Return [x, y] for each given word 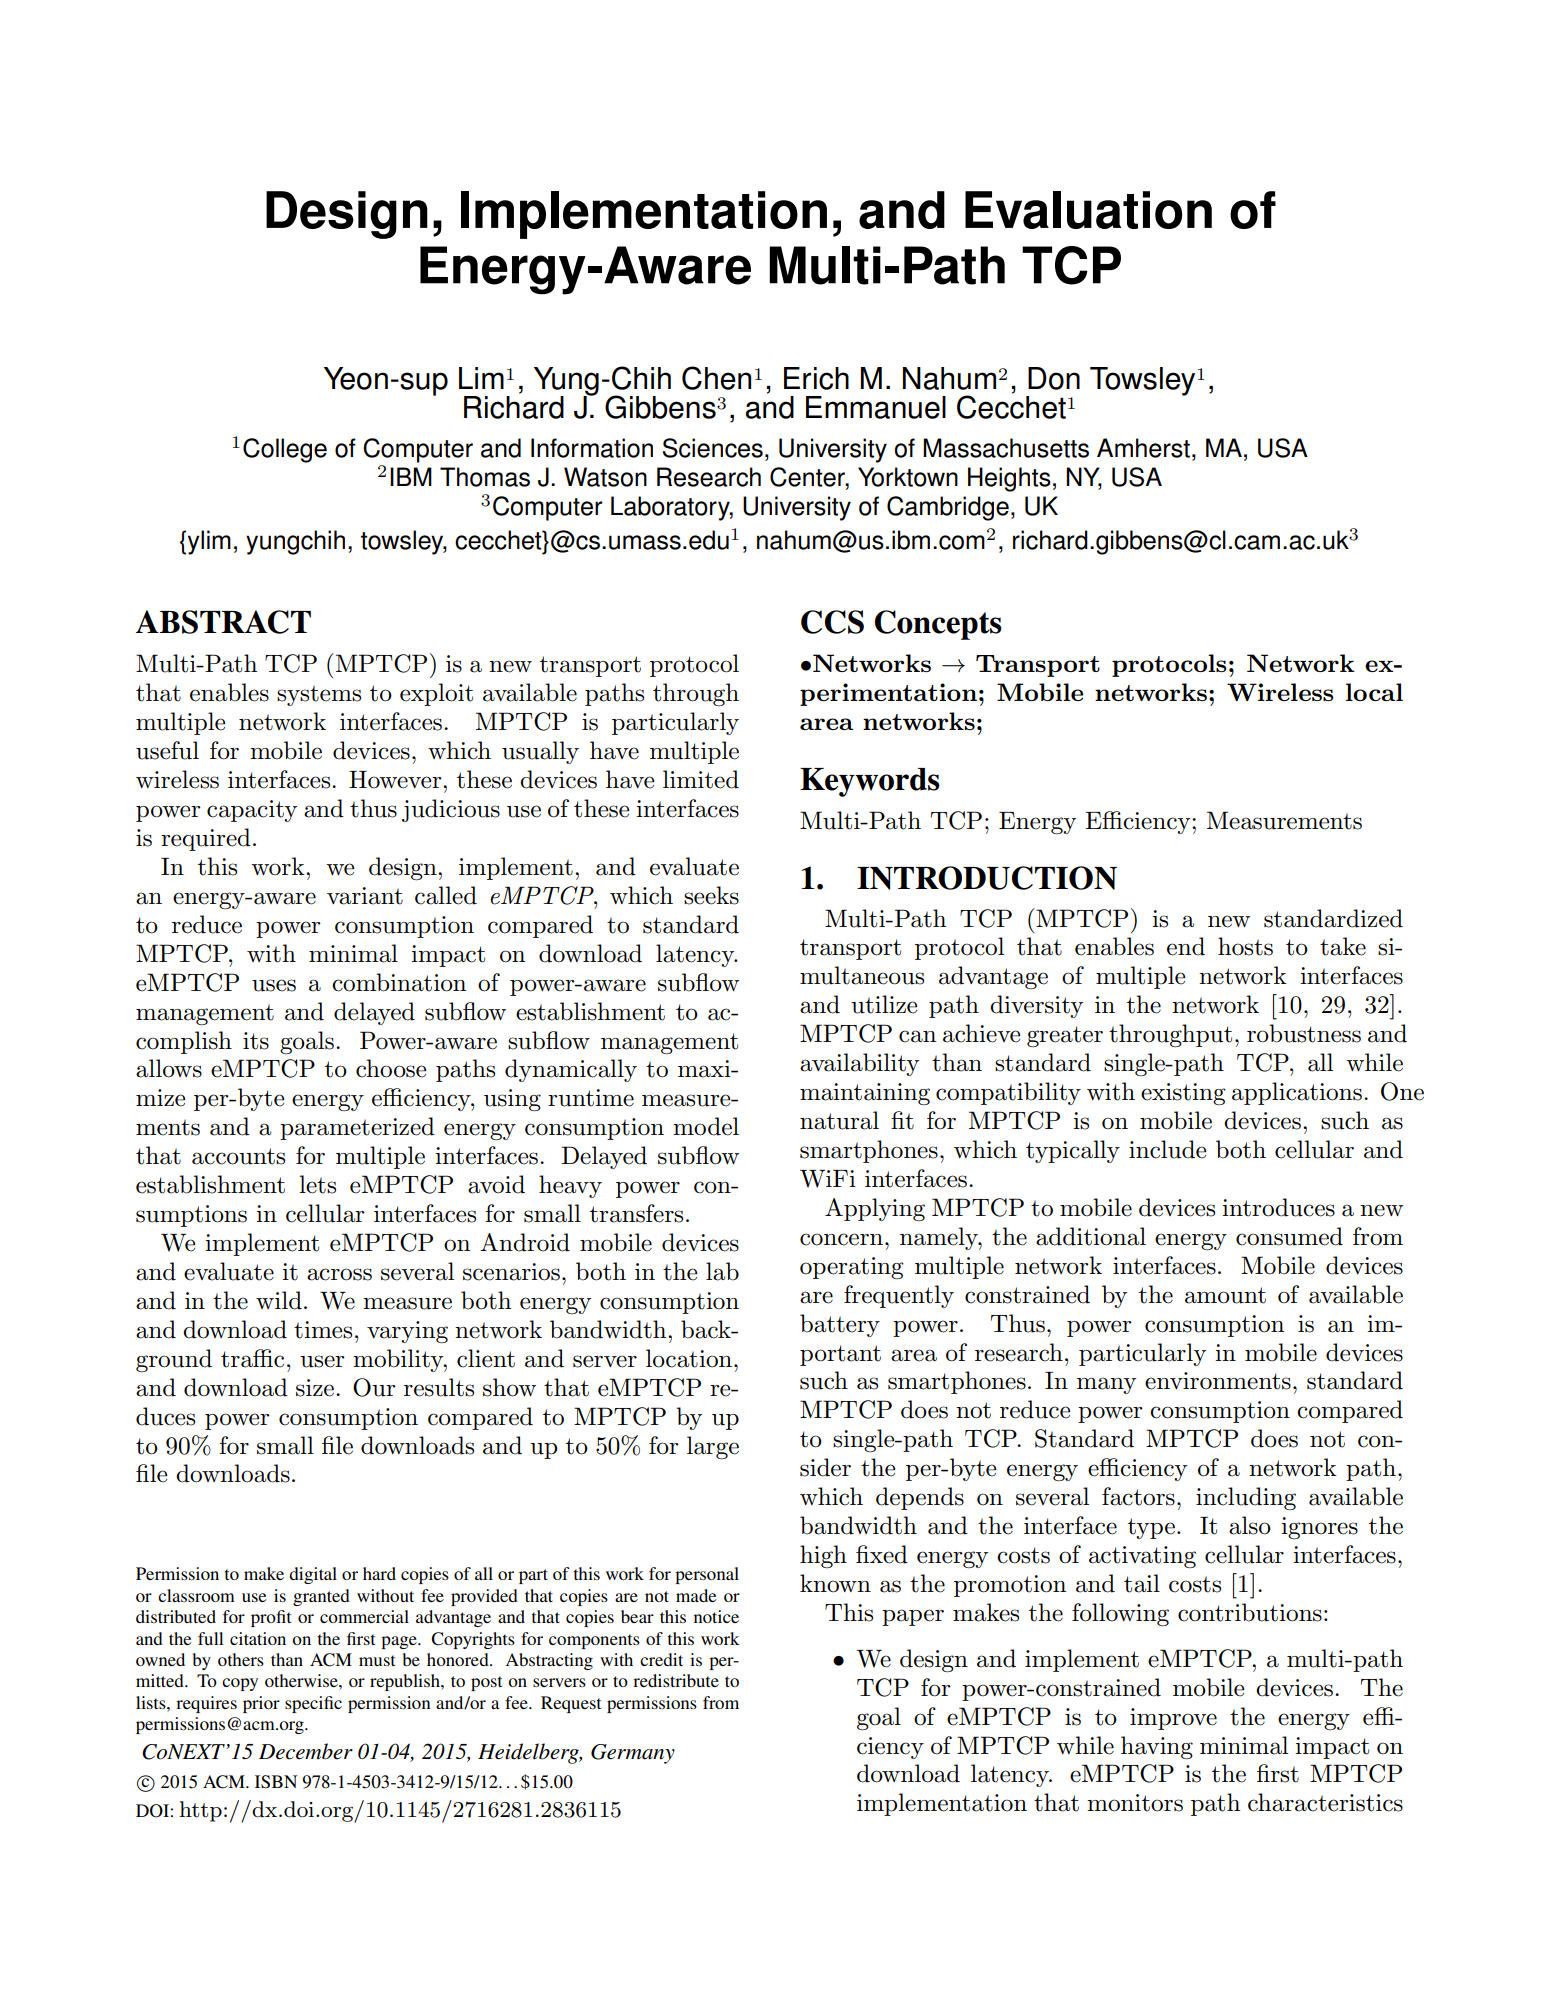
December [306, 1751]
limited [701, 779]
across [339, 1274]
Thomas [485, 477]
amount [1225, 1295]
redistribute [676, 1680]
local [1374, 692]
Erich [816, 378]
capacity [252, 811]
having [1157, 1747]
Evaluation [1088, 210]
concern [843, 1239]
